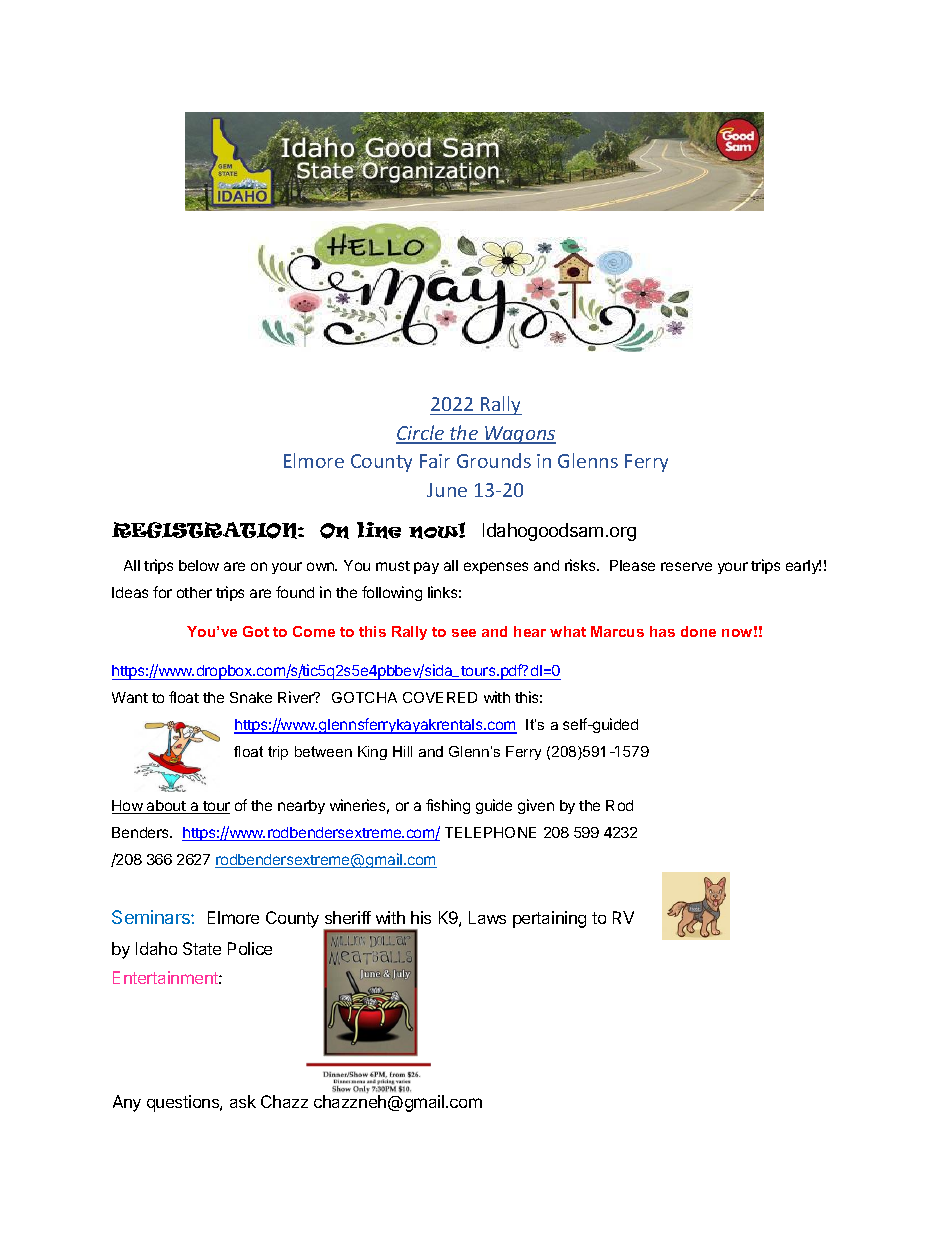 The width and height of the screenshot is (952, 1233). I want to click on below, so click(199, 565).
